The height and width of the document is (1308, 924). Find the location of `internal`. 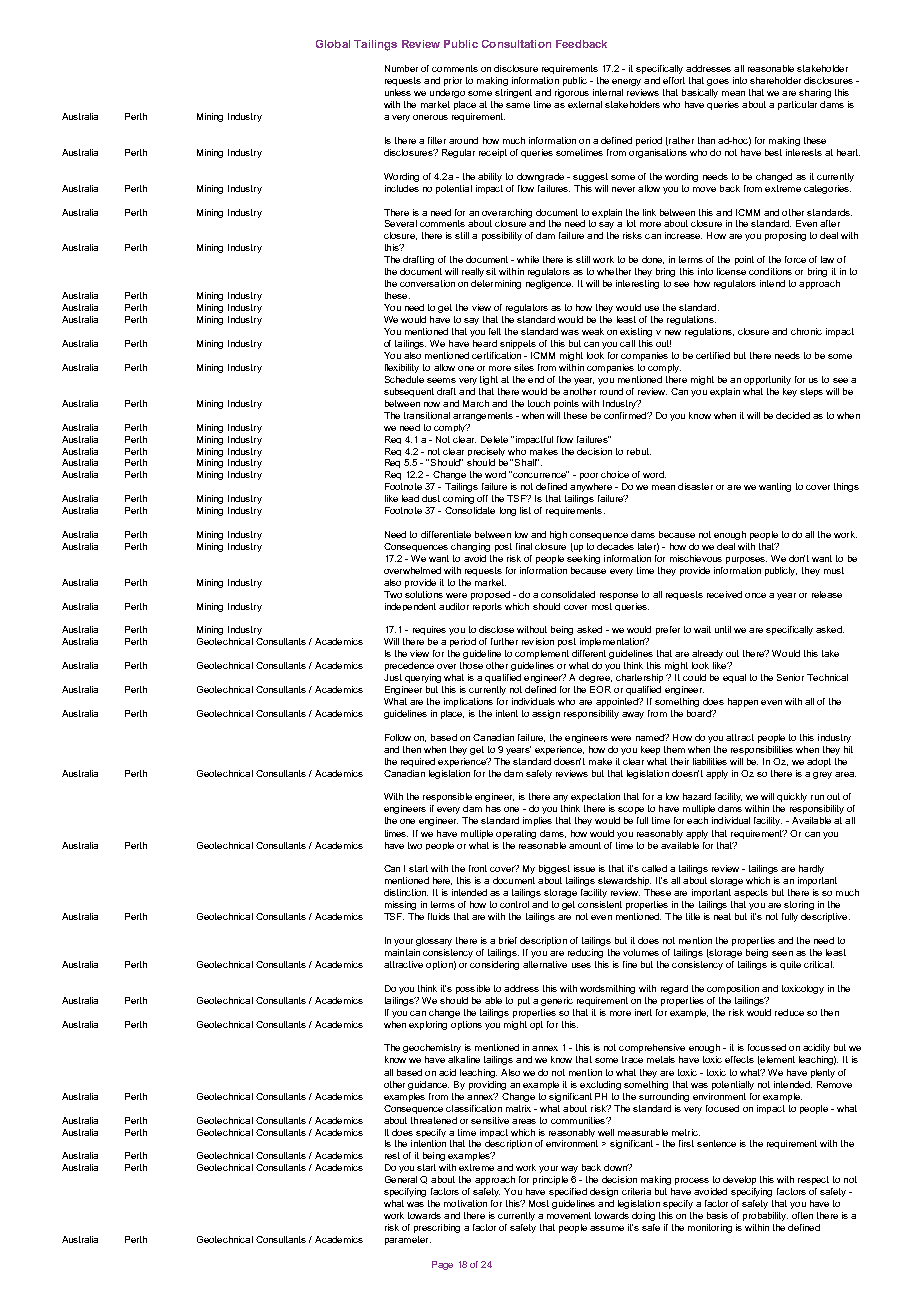

internal is located at coordinates (608, 92).
